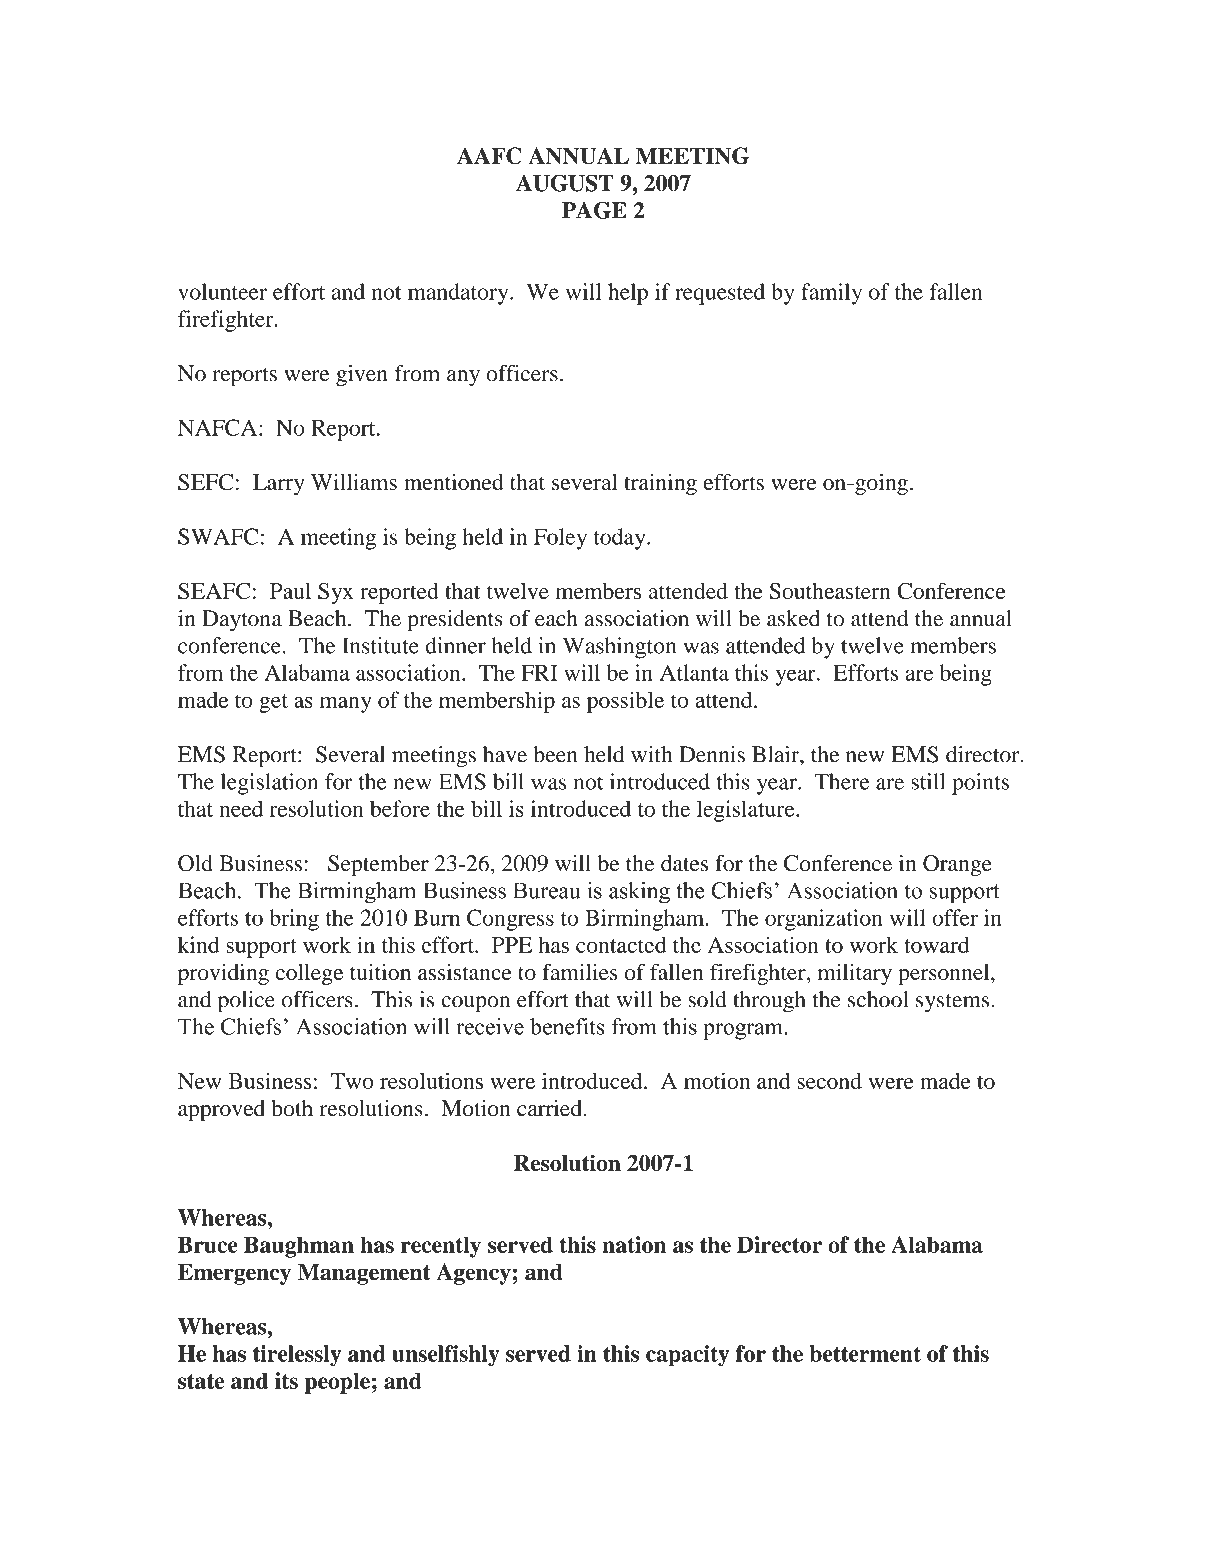  Describe the element at coordinates (269, 784) in the screenshot. I see `legislation` at that location.
